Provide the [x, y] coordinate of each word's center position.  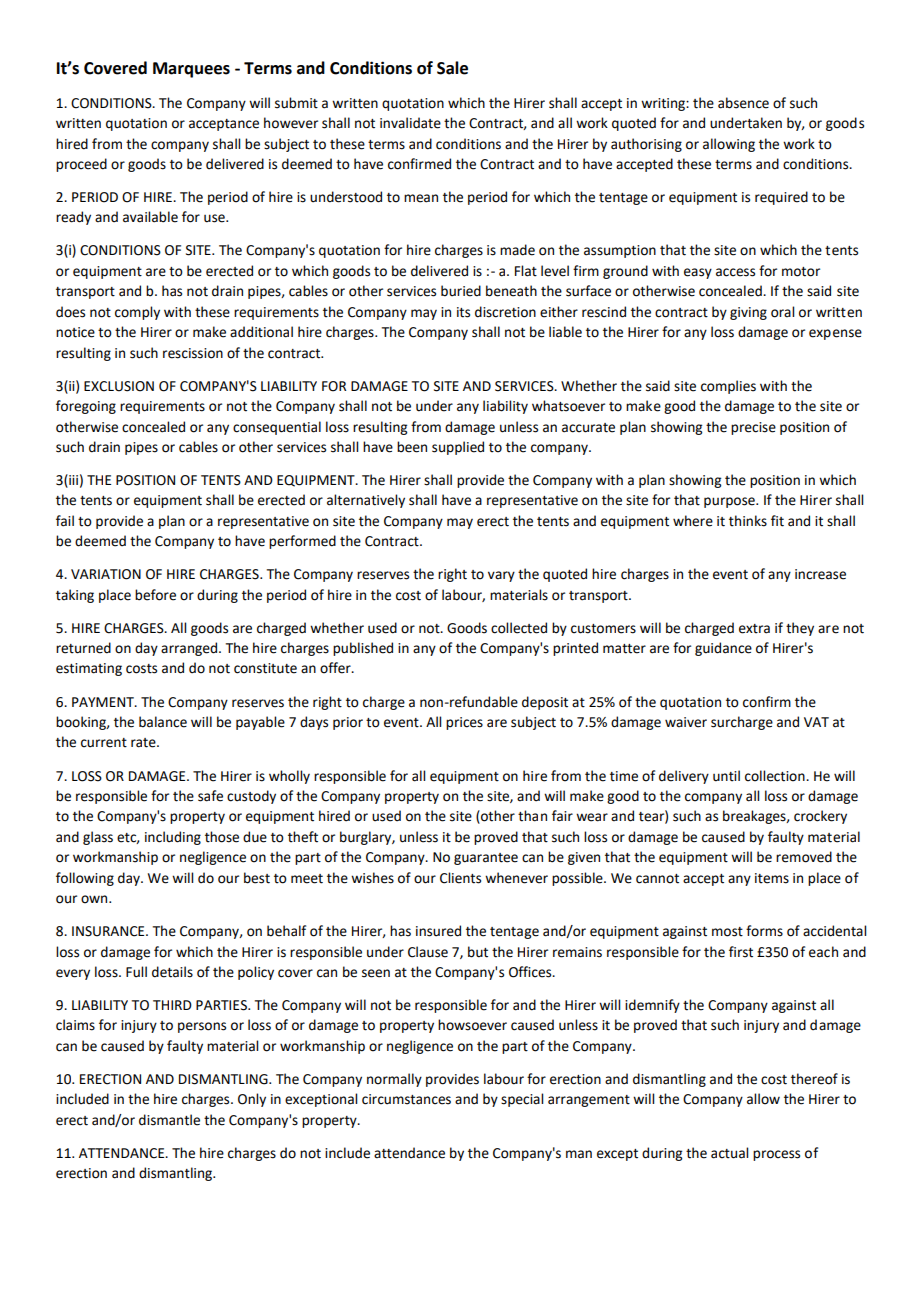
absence [743, 103]
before [155, 595]
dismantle [169, 1120]
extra [754, 629]
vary [501, 576]
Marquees [191, 70]
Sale [452, 68]
